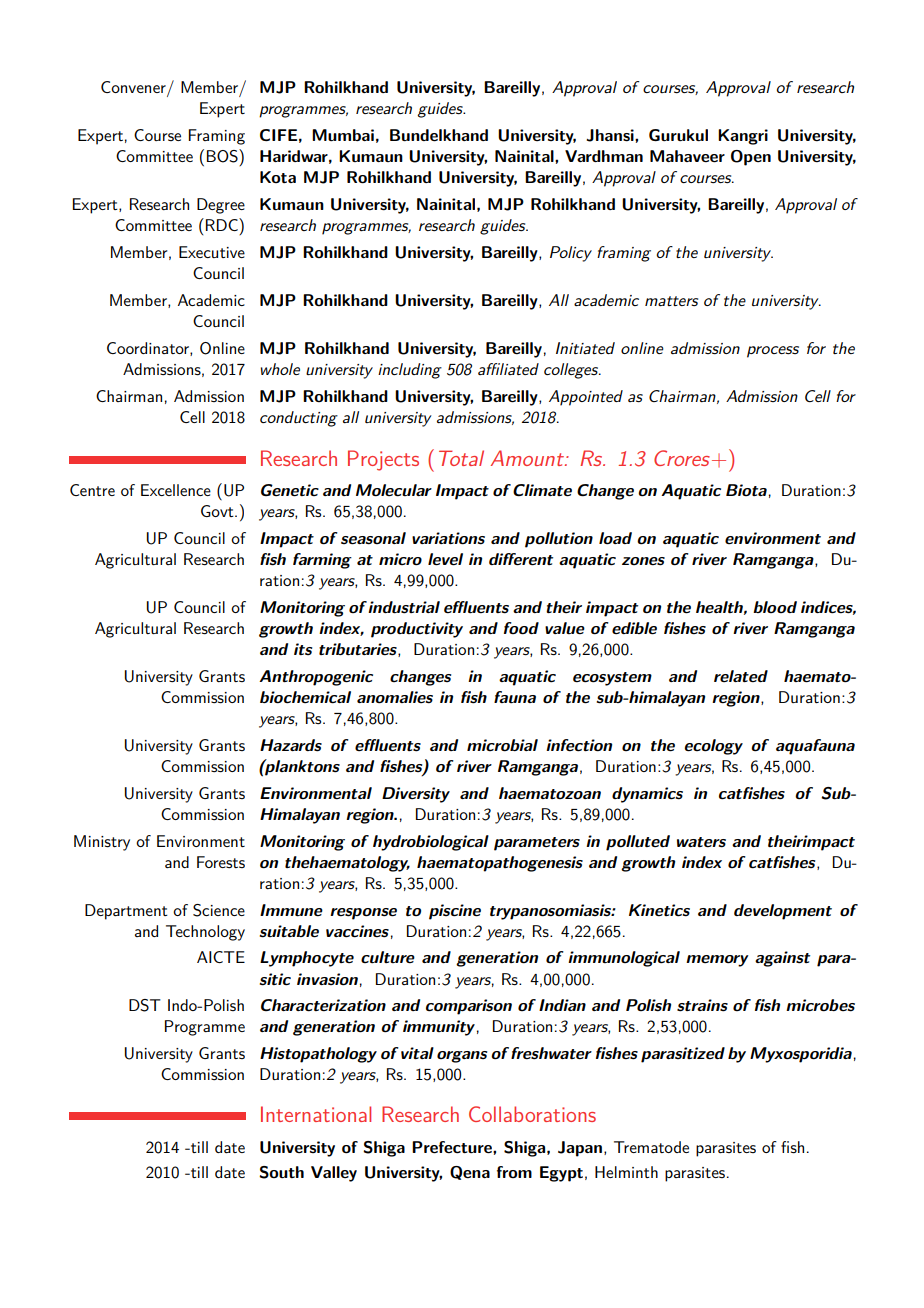 This screenshot has width=924, height=1308. Describe the element at coordinates (417, 630) in the screenshot. I see `productivity` at that location.
